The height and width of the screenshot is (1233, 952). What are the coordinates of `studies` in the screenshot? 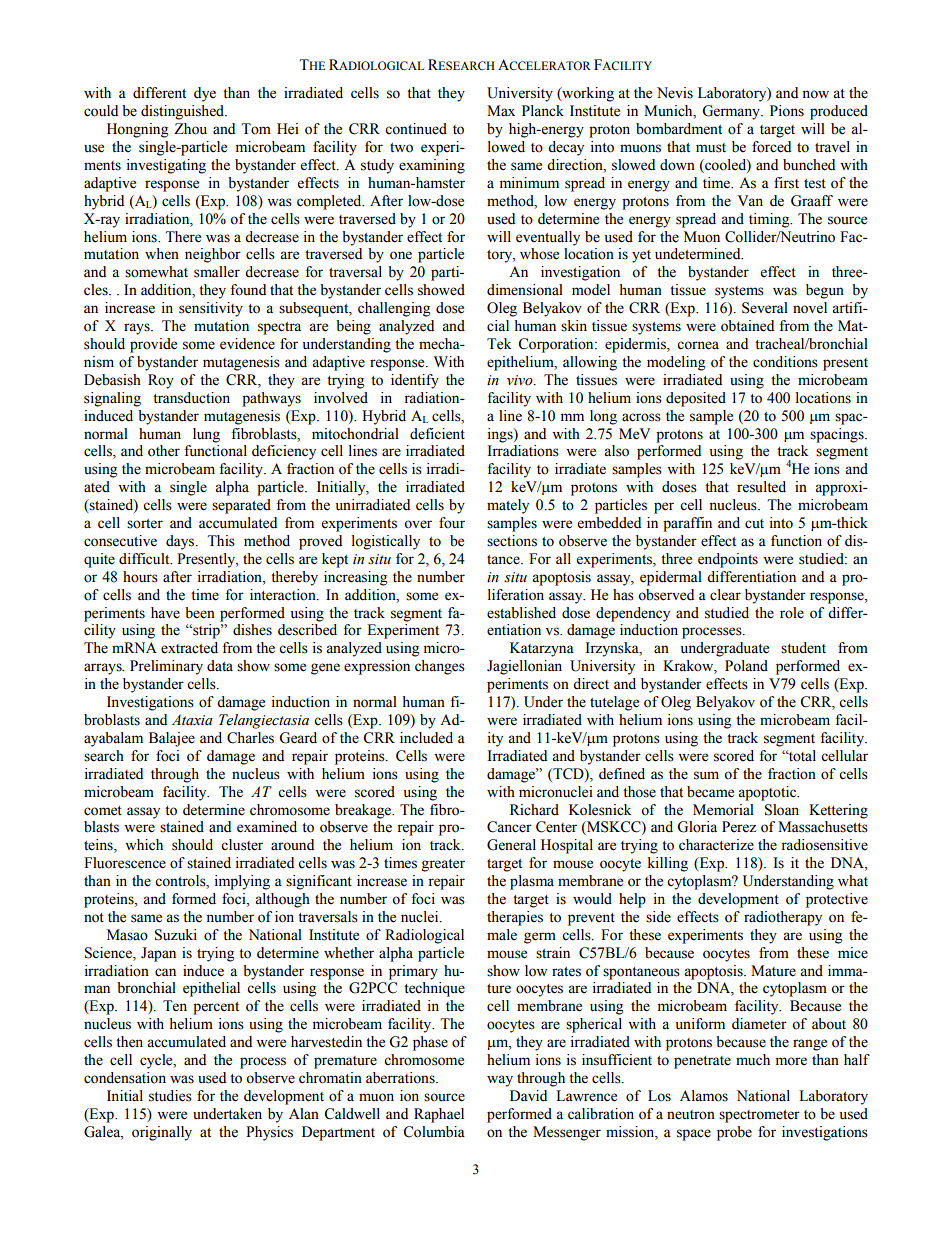 It's located at (170, 1096).
